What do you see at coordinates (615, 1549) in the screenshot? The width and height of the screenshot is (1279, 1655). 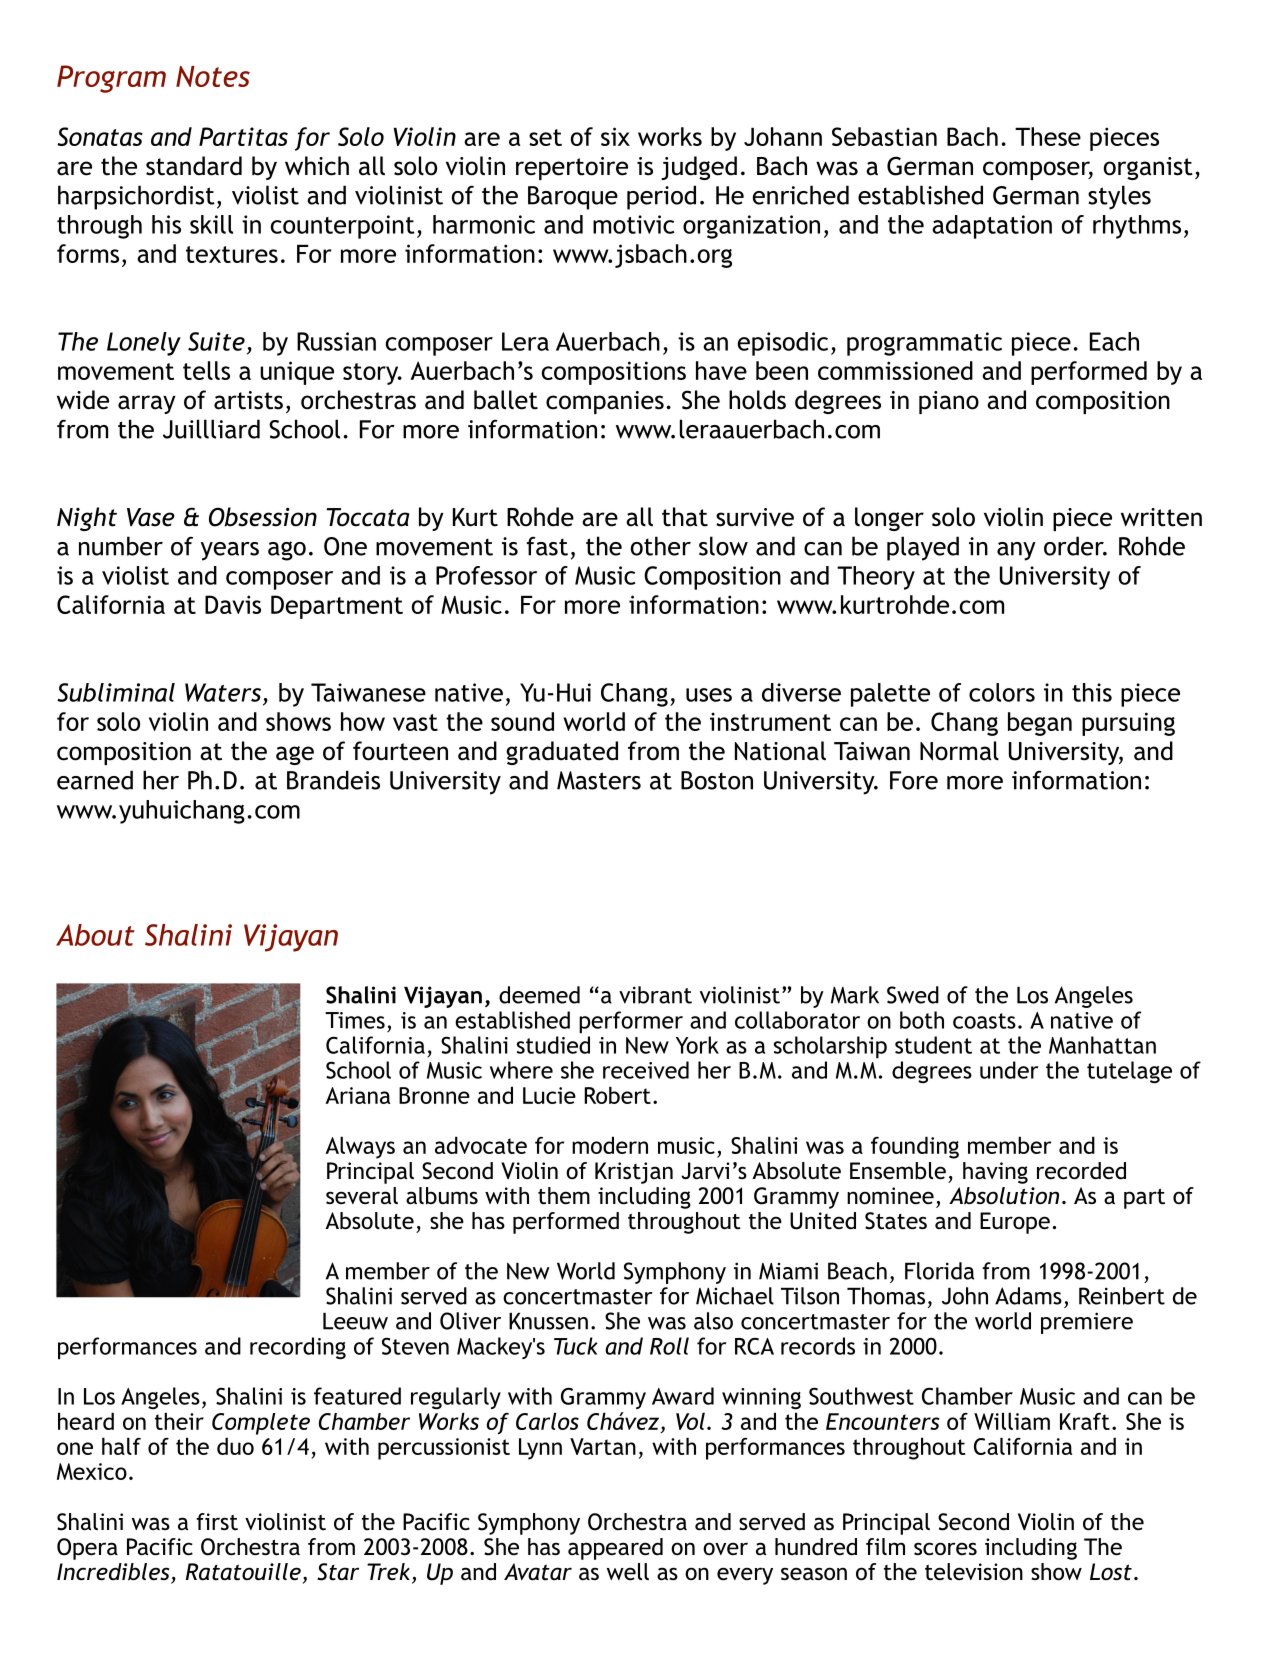 I see `appeared` at bounding box center [615, 1549].
